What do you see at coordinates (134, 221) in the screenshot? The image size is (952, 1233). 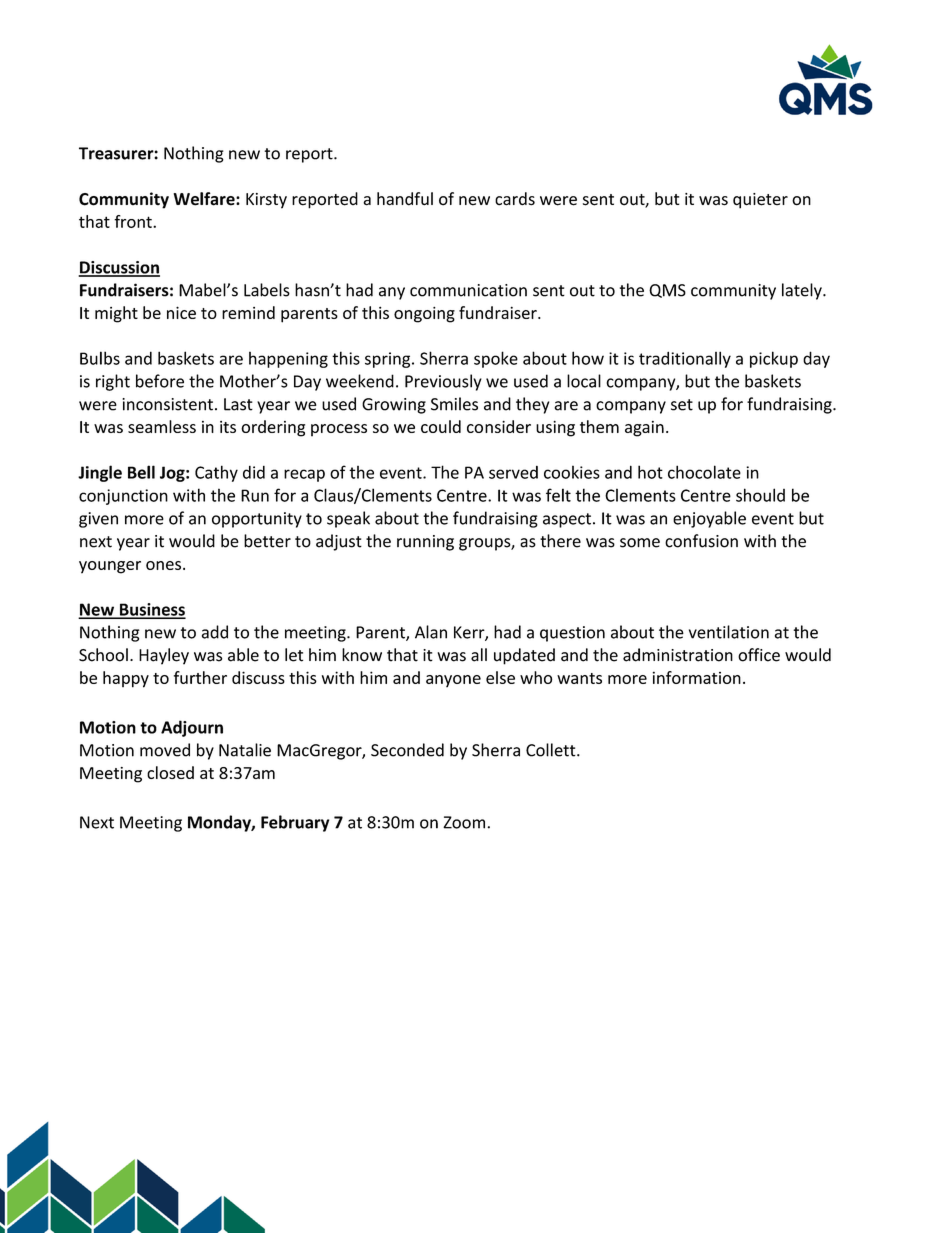 I see `front` at bounding box center [134, 221].
